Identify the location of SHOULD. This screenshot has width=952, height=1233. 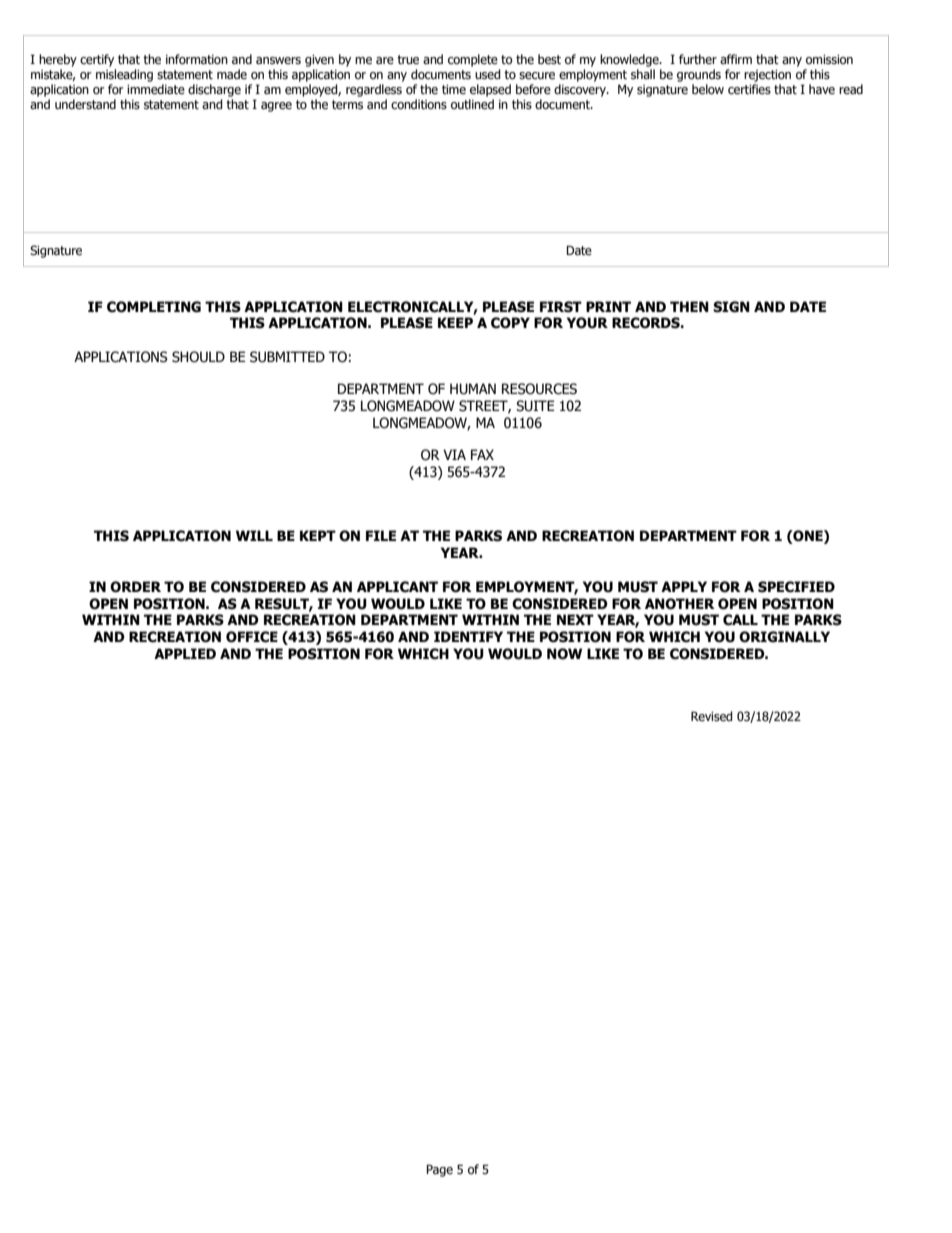
(198, 357).
